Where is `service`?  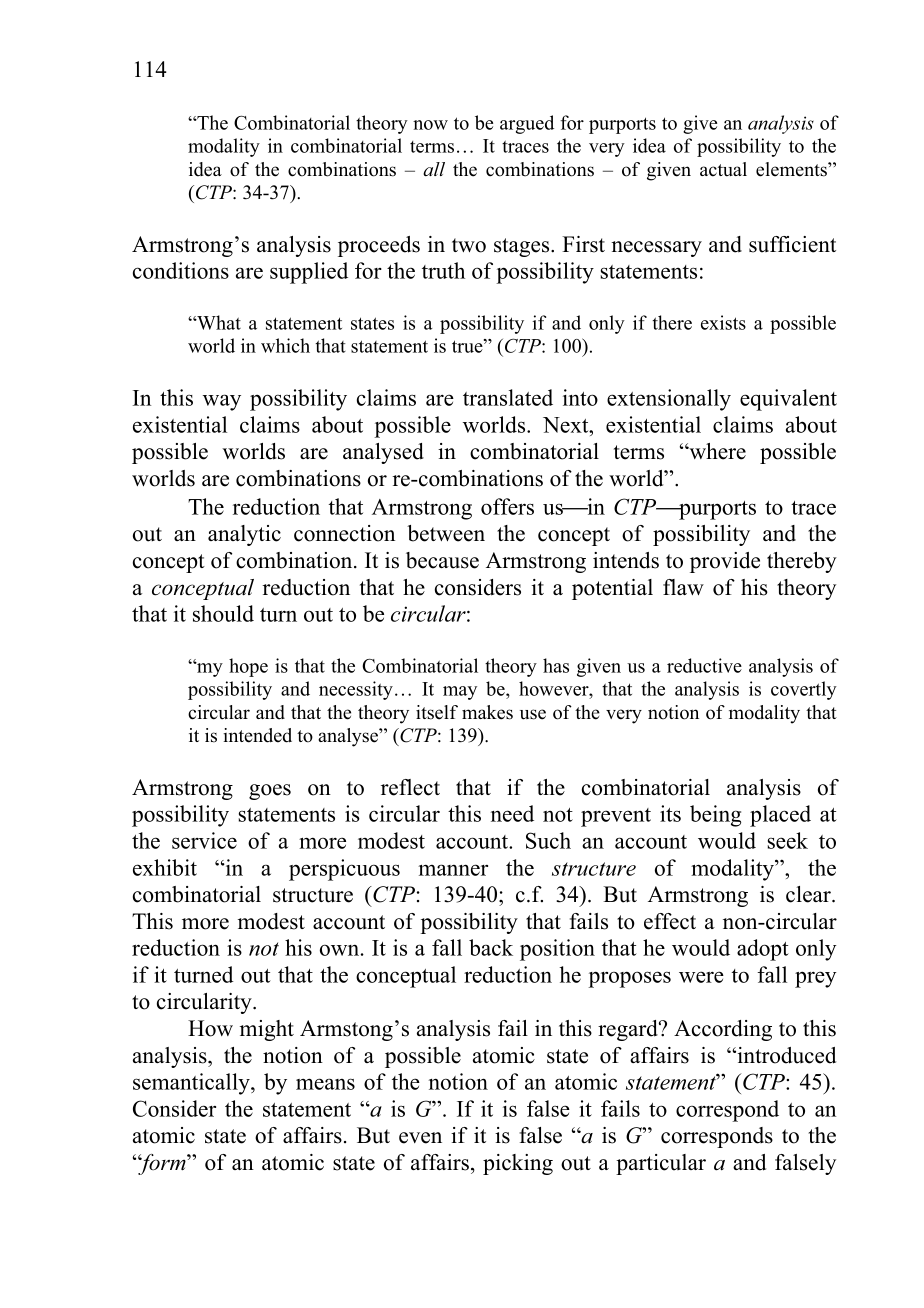
service is located at coordinates (204, 840).
